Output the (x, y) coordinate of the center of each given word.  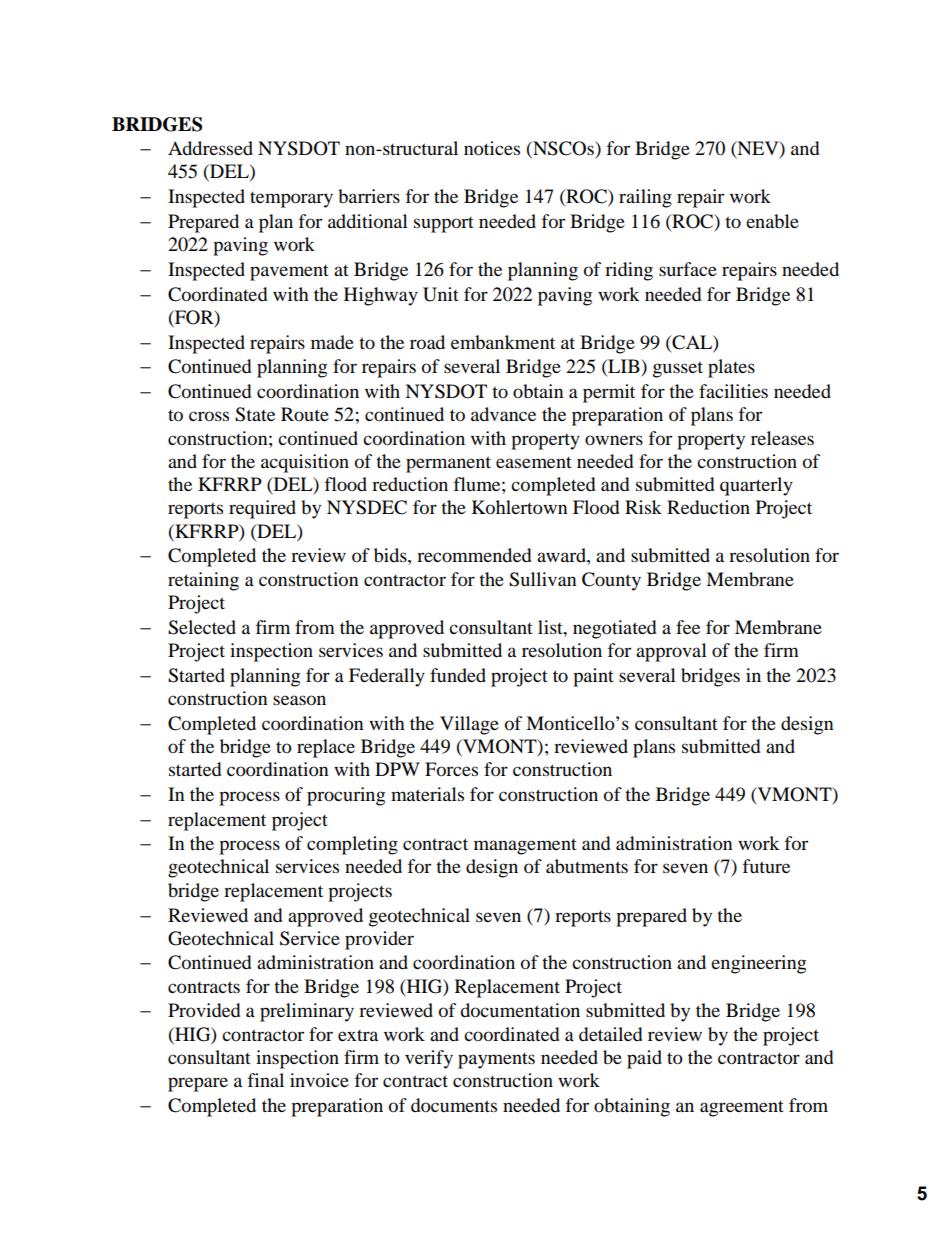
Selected (202, 627)
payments (496, 1061)
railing (645, 198)
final (266, 1080)
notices (492, 148)
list (551, 627)
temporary (291, 200)
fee (688, 627)
